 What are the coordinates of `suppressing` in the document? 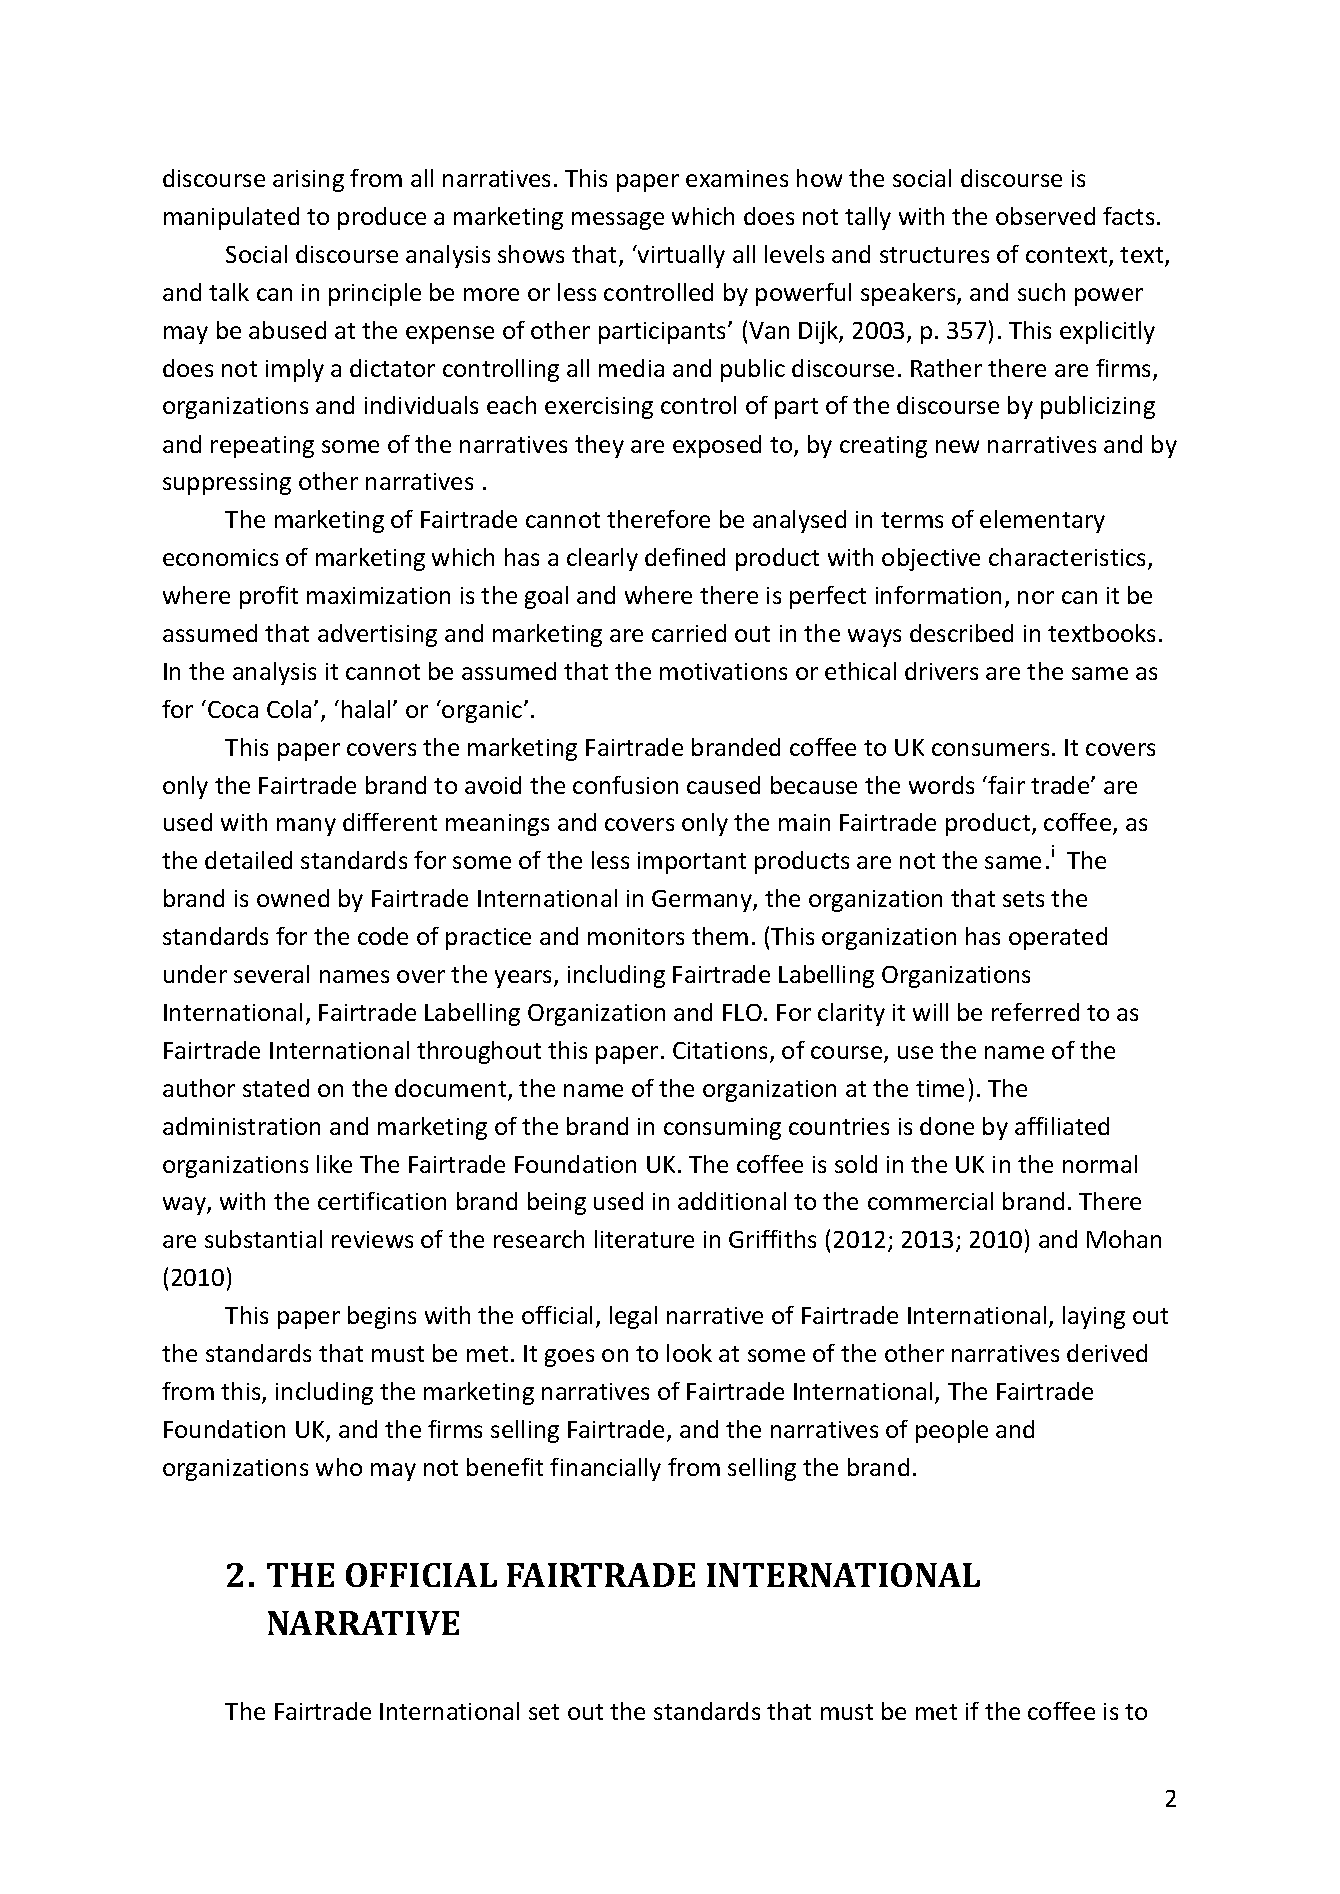 It's located at (227, 484).
